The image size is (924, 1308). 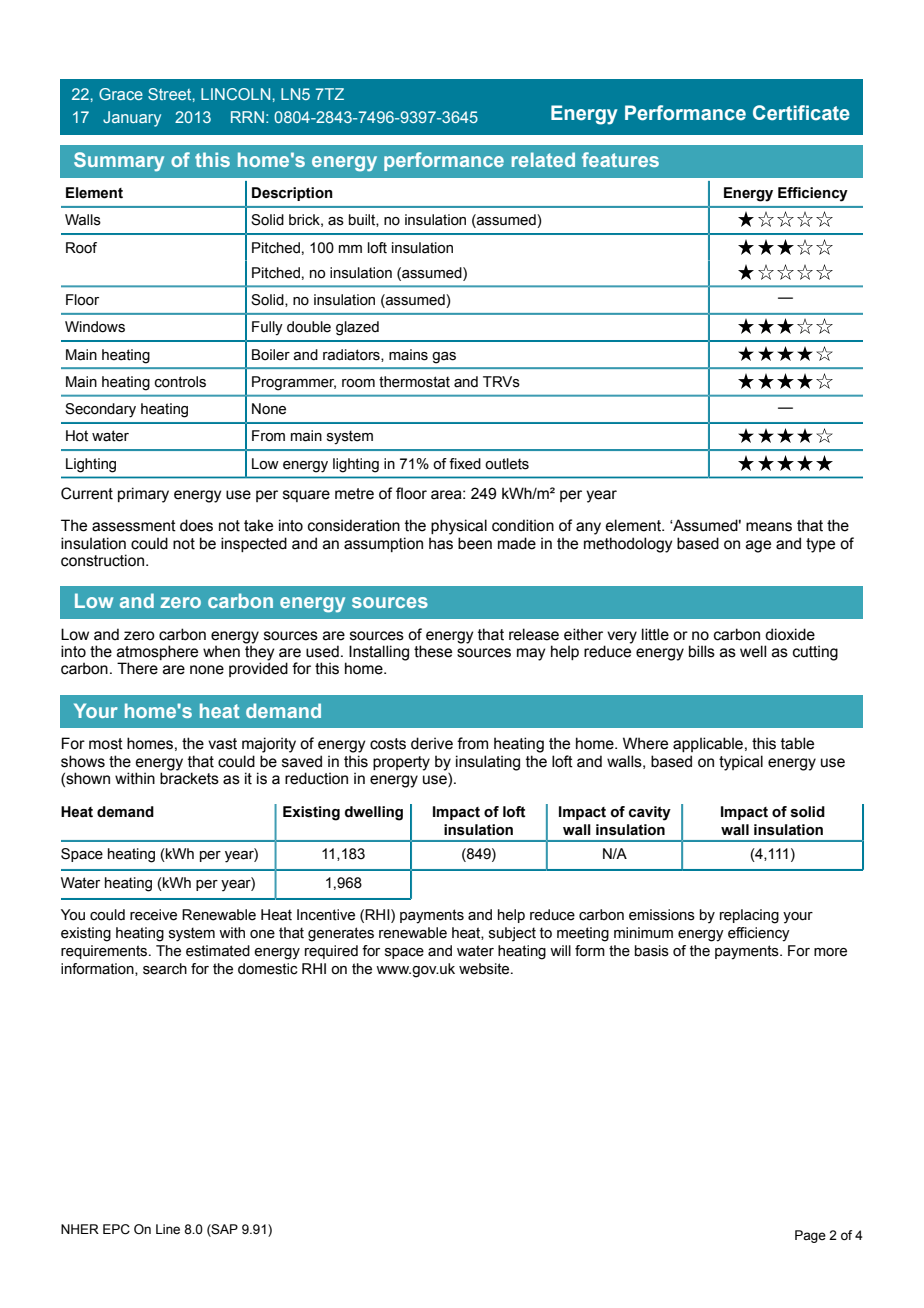 What do you see at coordinates (153, 915) in the screenshot?
I see `receive` at bounding box center [153, 915].
